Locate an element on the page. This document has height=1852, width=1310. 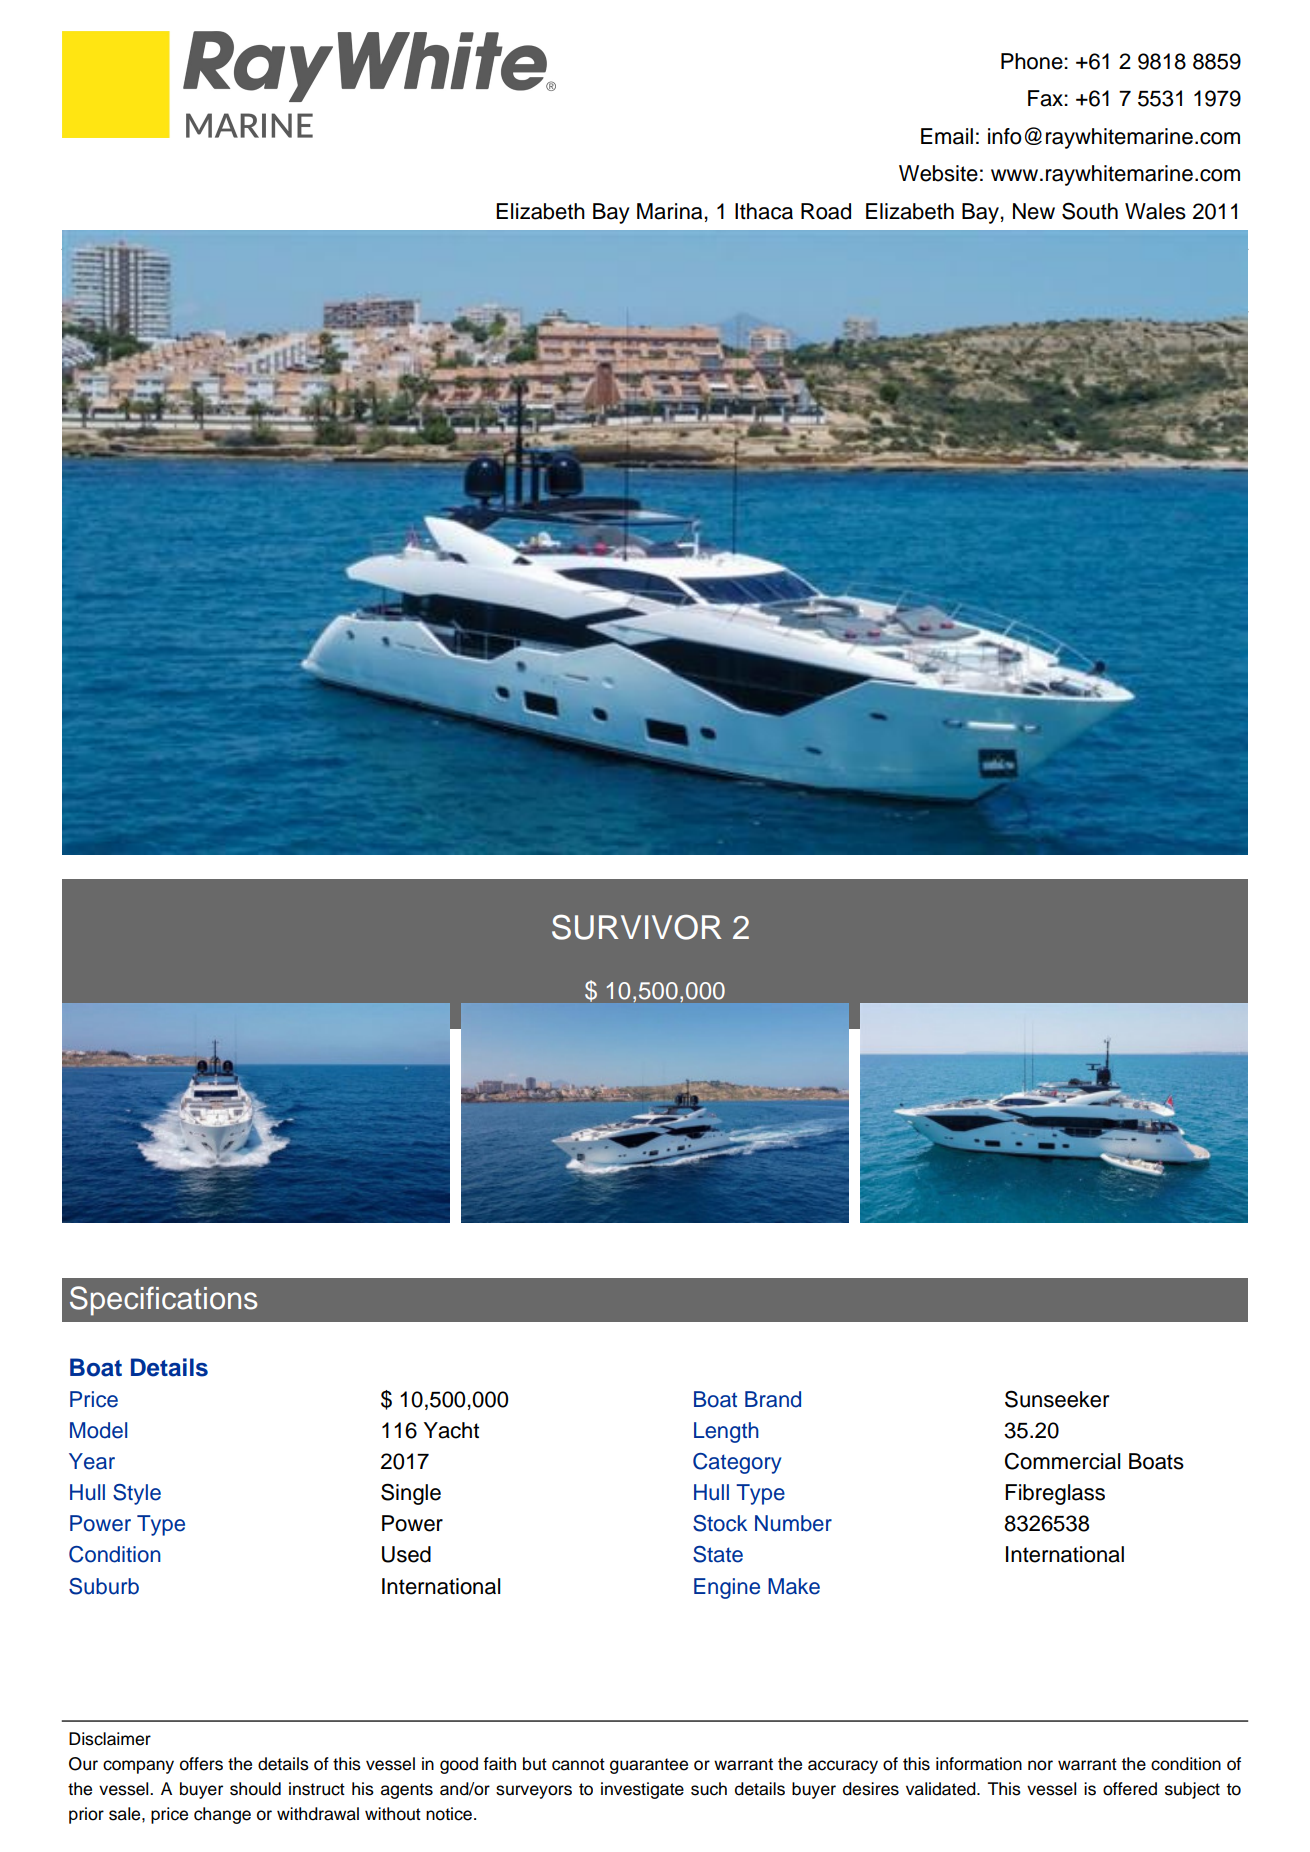
Marina is located at coordinates (669, 211).
